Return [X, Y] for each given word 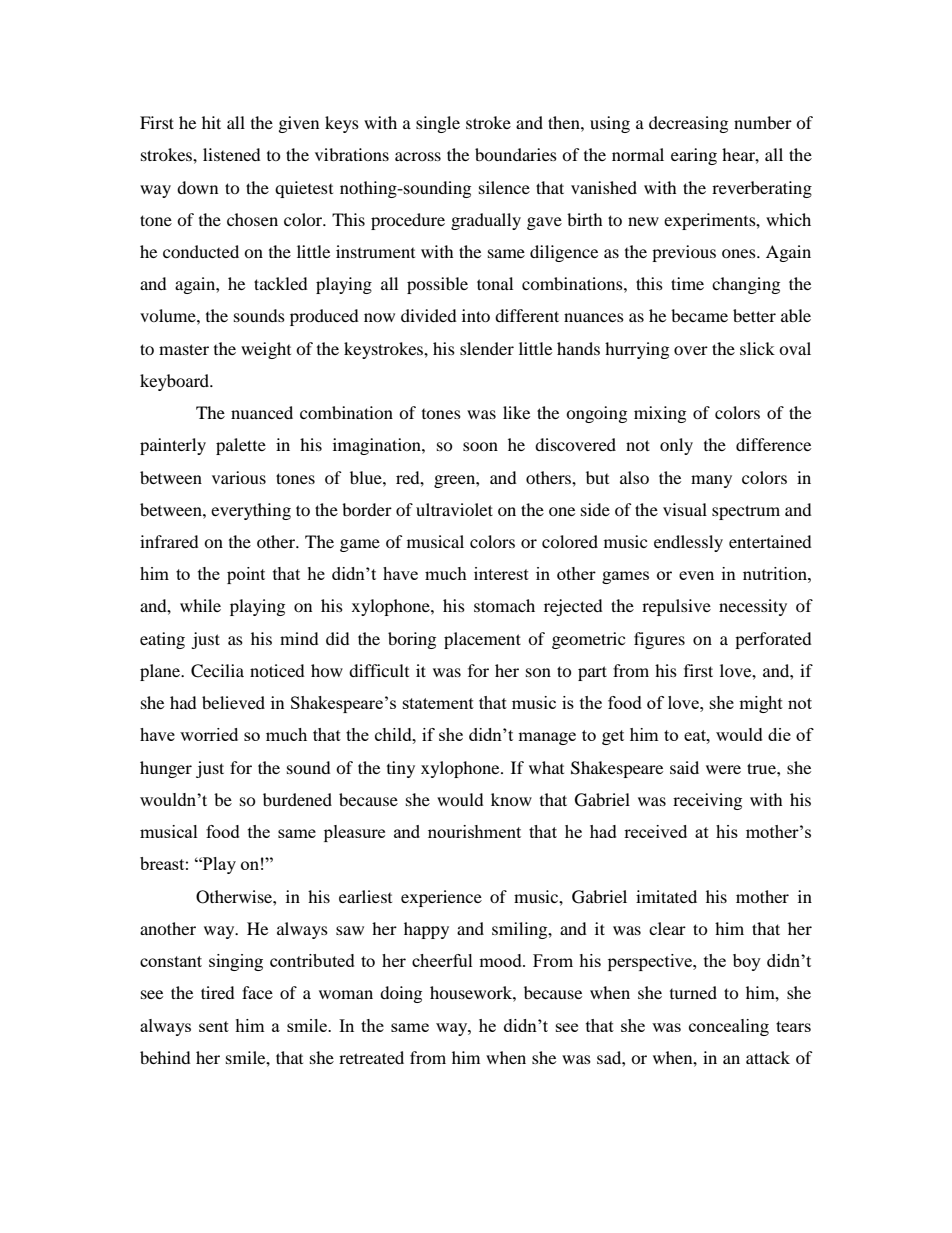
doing [401, 994]
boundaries [516, 154]
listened [232, 154]
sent [214, 1026]
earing [694, 156]
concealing [729, 1027]
